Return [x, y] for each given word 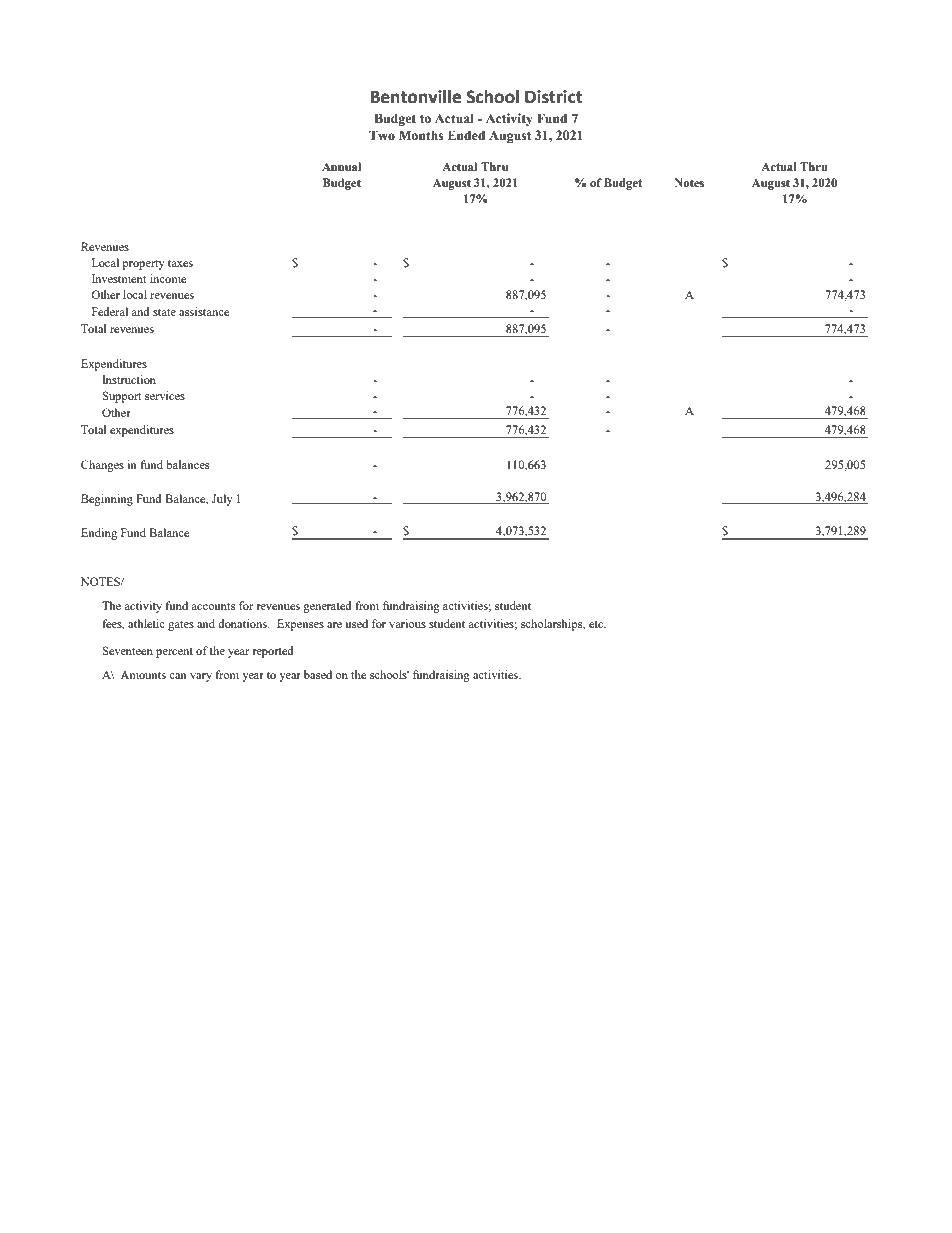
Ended [466, 135]
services [165, 395]
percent [174, 653]
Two [382, 135]
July [222, 500]
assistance [204, 311]
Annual [341, 166]
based [318, 674]
